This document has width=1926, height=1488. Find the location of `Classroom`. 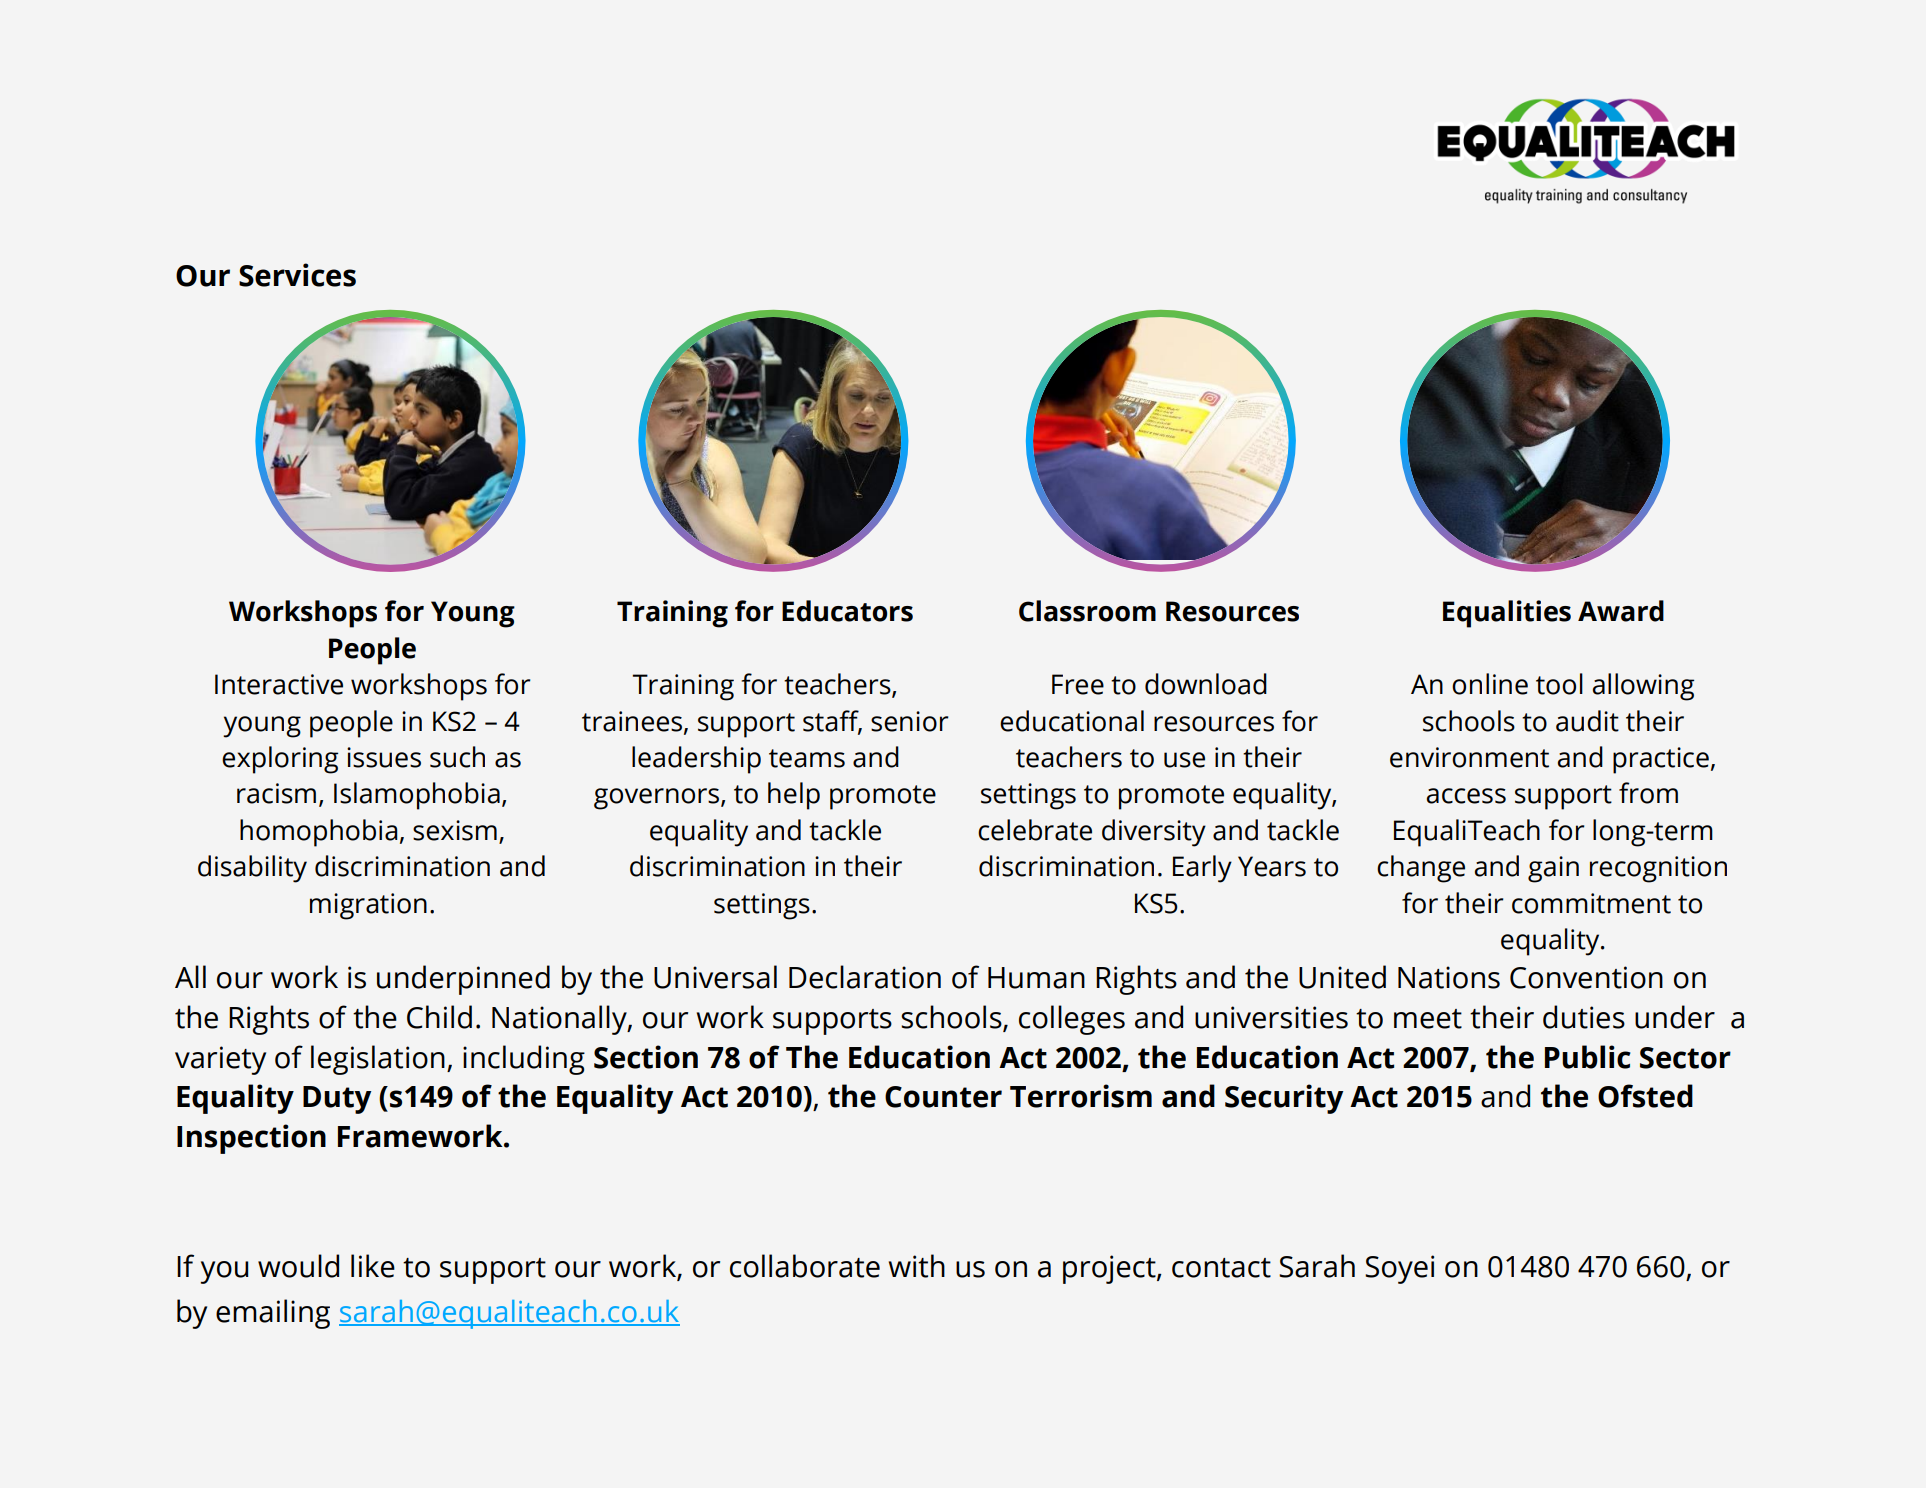

Classroom is located at coordinates (1087, 611).
